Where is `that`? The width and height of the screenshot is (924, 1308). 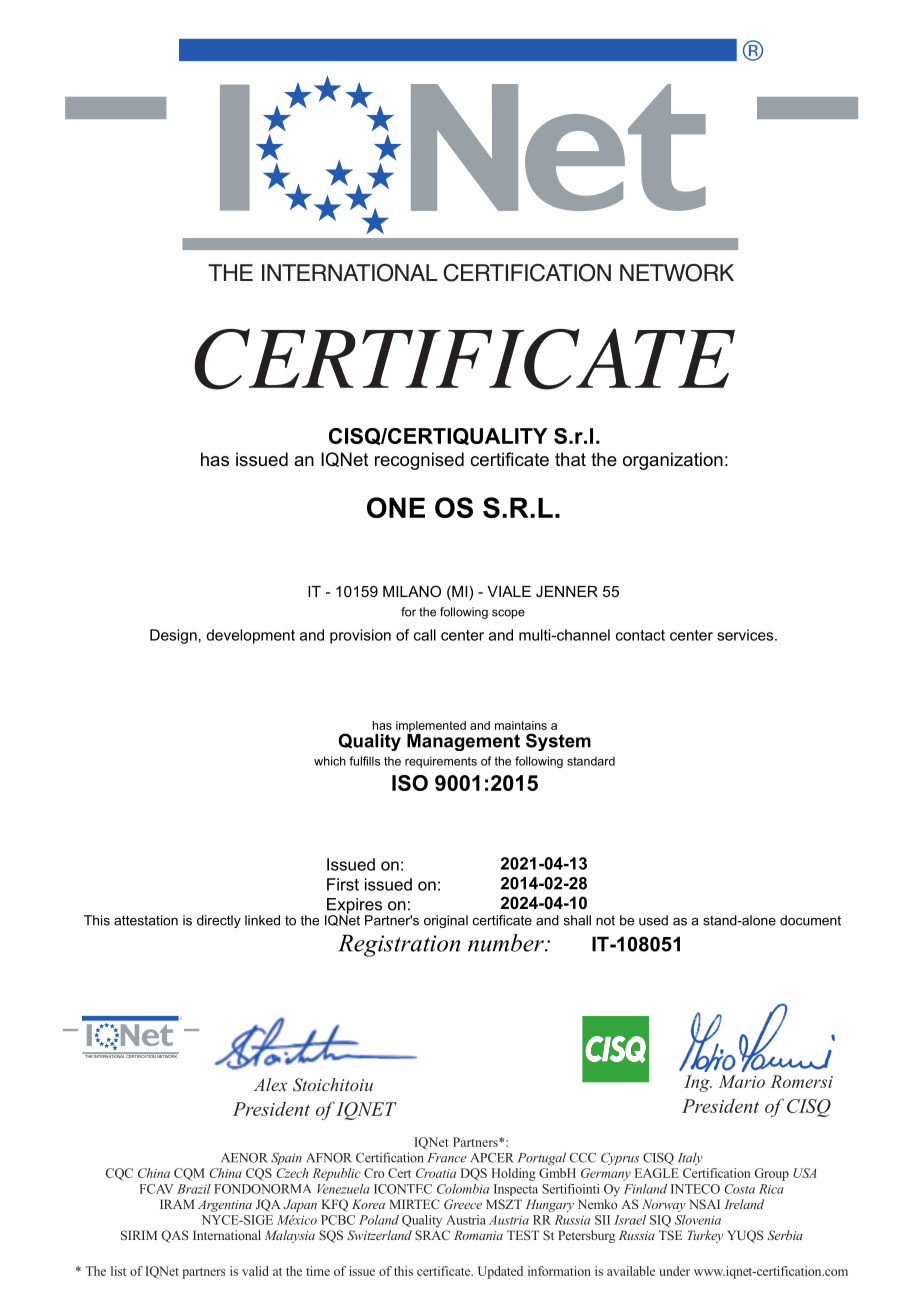
that is located at coordinates (570, 459).
